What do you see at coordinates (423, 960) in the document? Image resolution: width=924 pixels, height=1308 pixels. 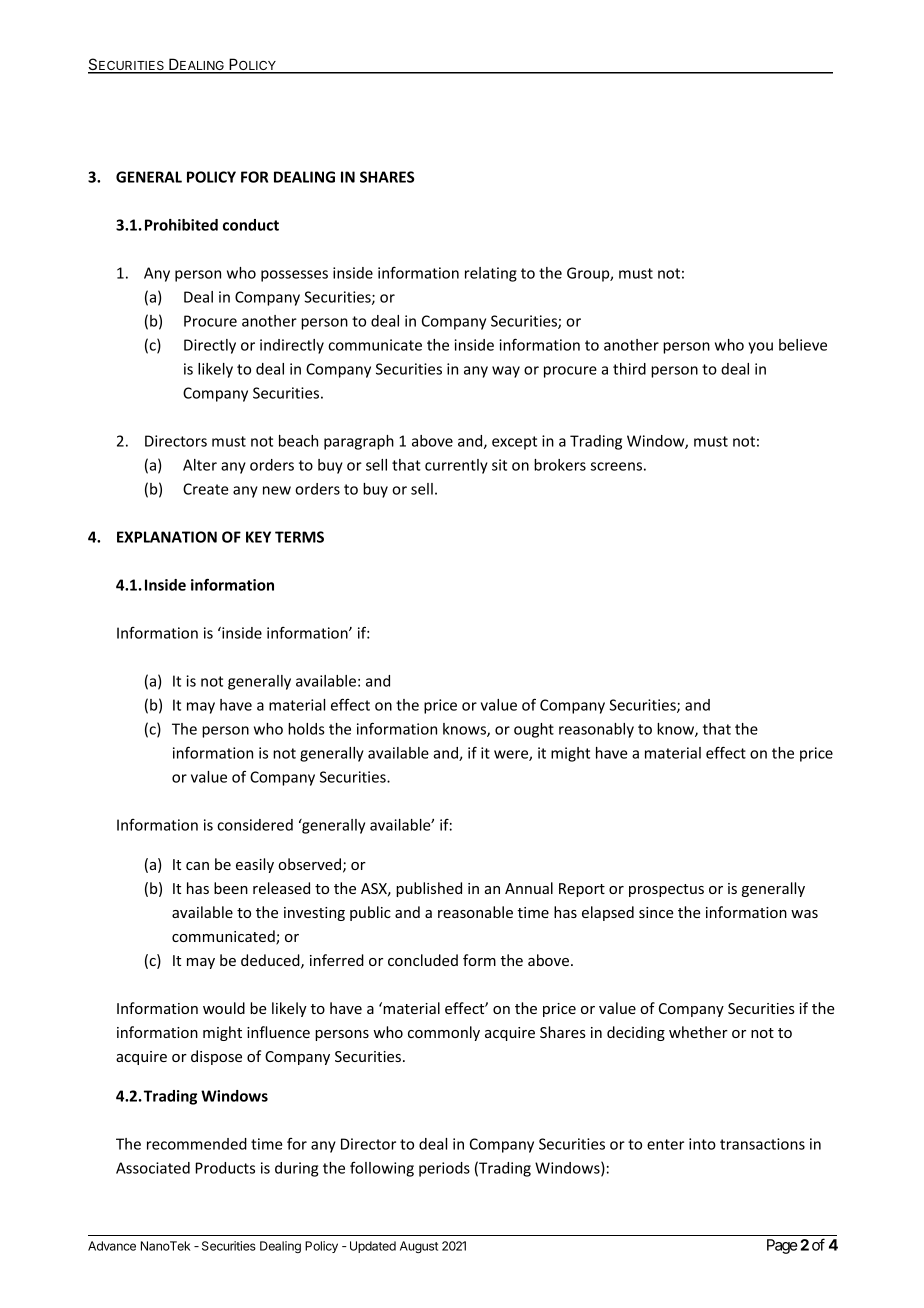 I see `concluded` at bounding box center [423, 960].
